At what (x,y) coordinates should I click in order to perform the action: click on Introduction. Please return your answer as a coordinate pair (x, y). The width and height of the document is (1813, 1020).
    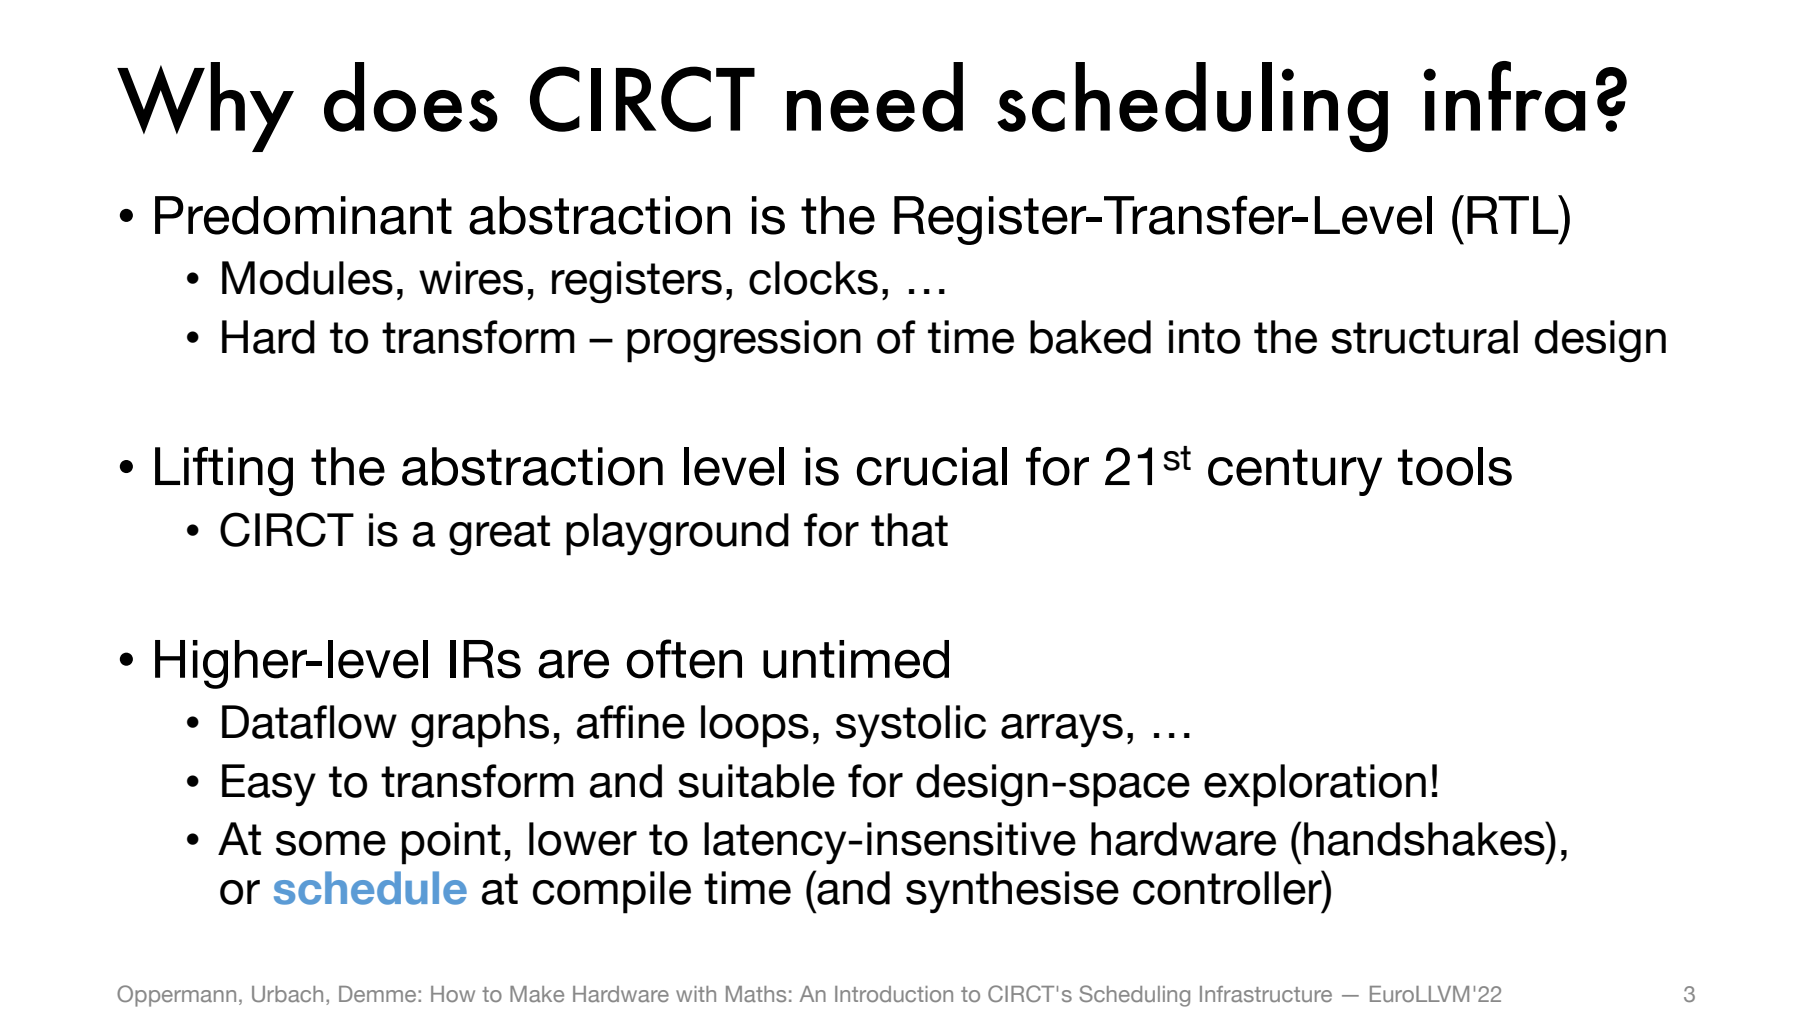
    Looking at the image, I should click on (894, 994).
